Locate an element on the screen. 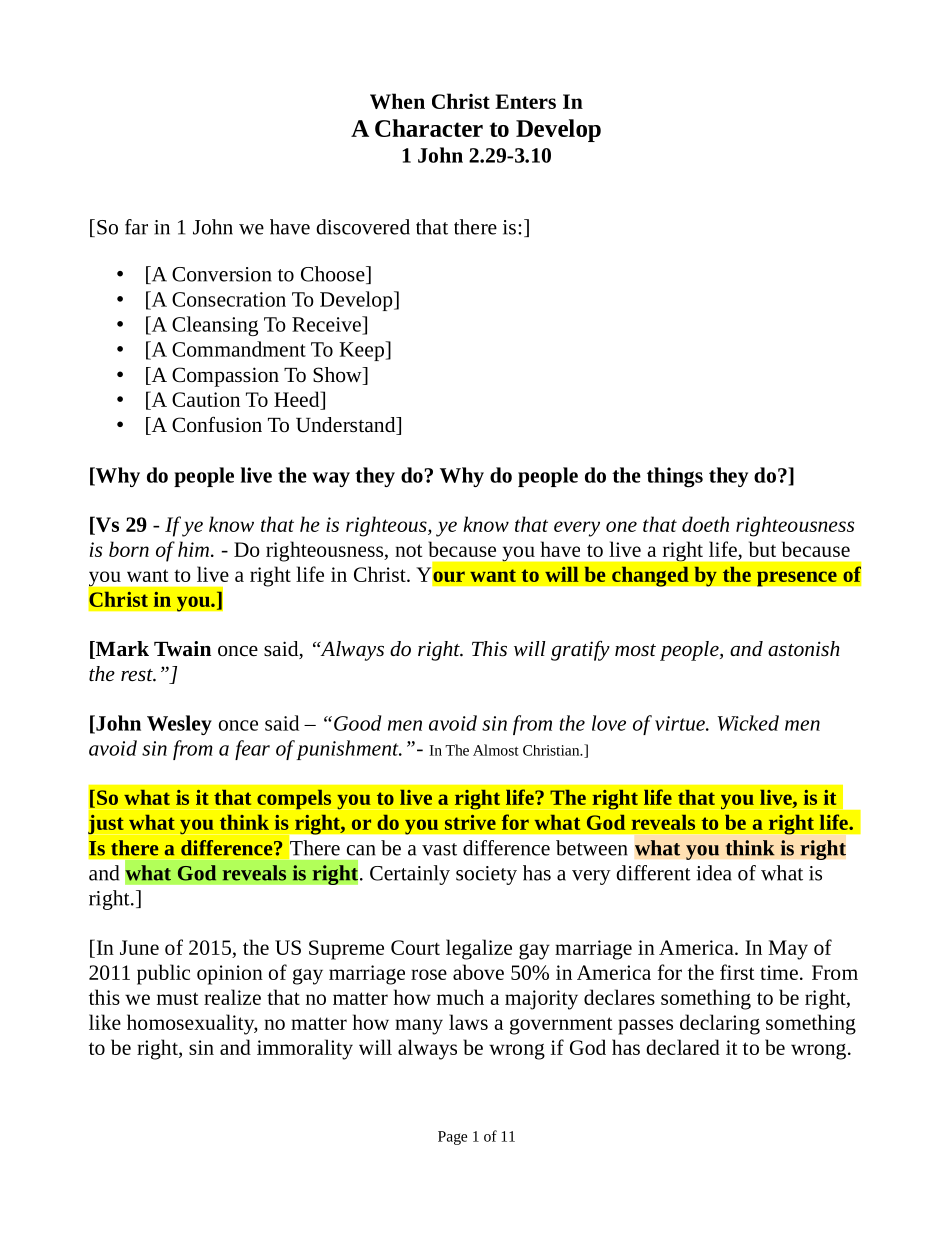 Image resolution: width=952 pixels, height=1233 pixels. Twain is located at coordinates (182, 649).
